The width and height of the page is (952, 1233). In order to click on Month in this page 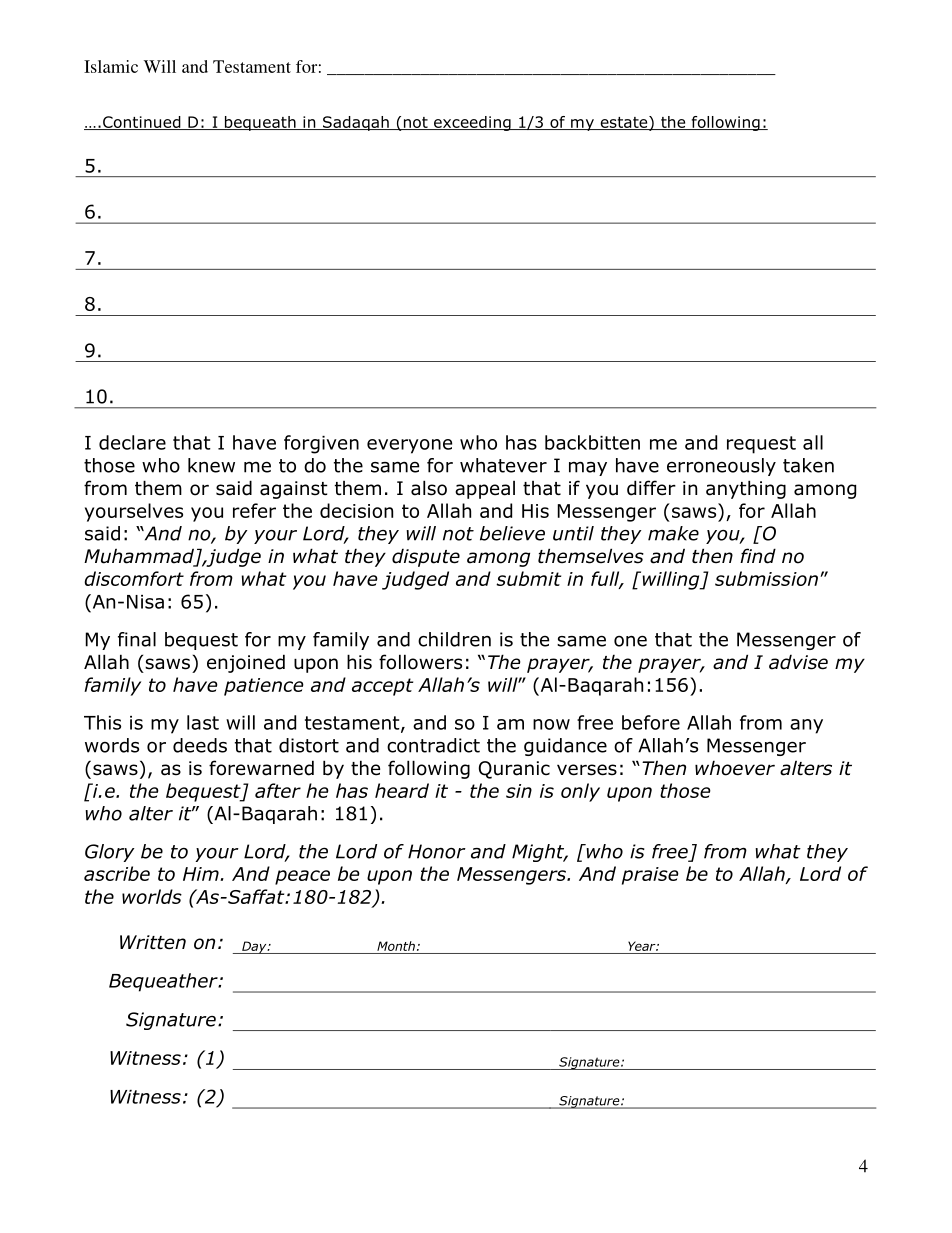, I will do `click(396, 946)`.
